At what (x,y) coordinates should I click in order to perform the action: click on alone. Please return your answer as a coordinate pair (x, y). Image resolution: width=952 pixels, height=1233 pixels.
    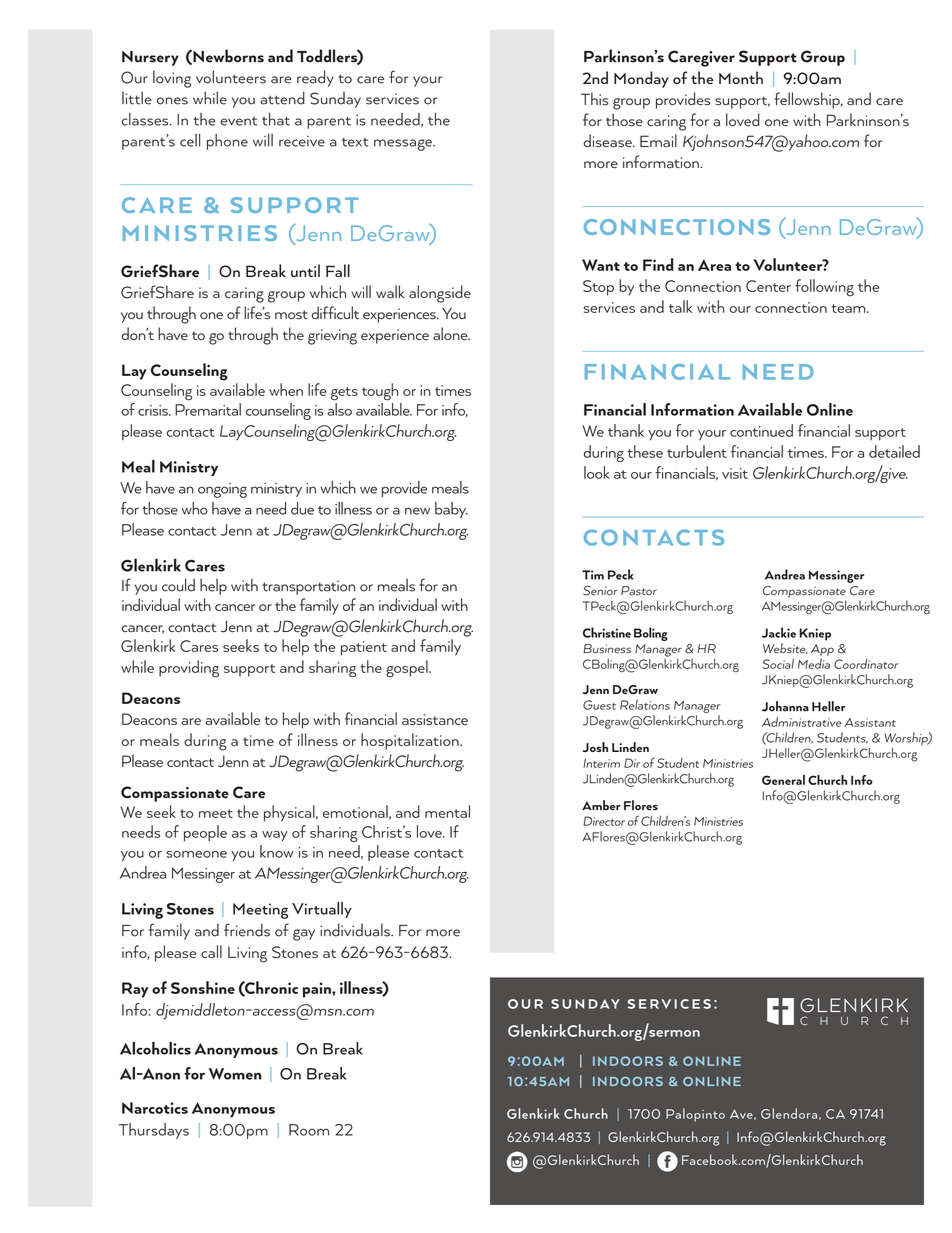
    Looking at the image, I should click on (451, 334).
